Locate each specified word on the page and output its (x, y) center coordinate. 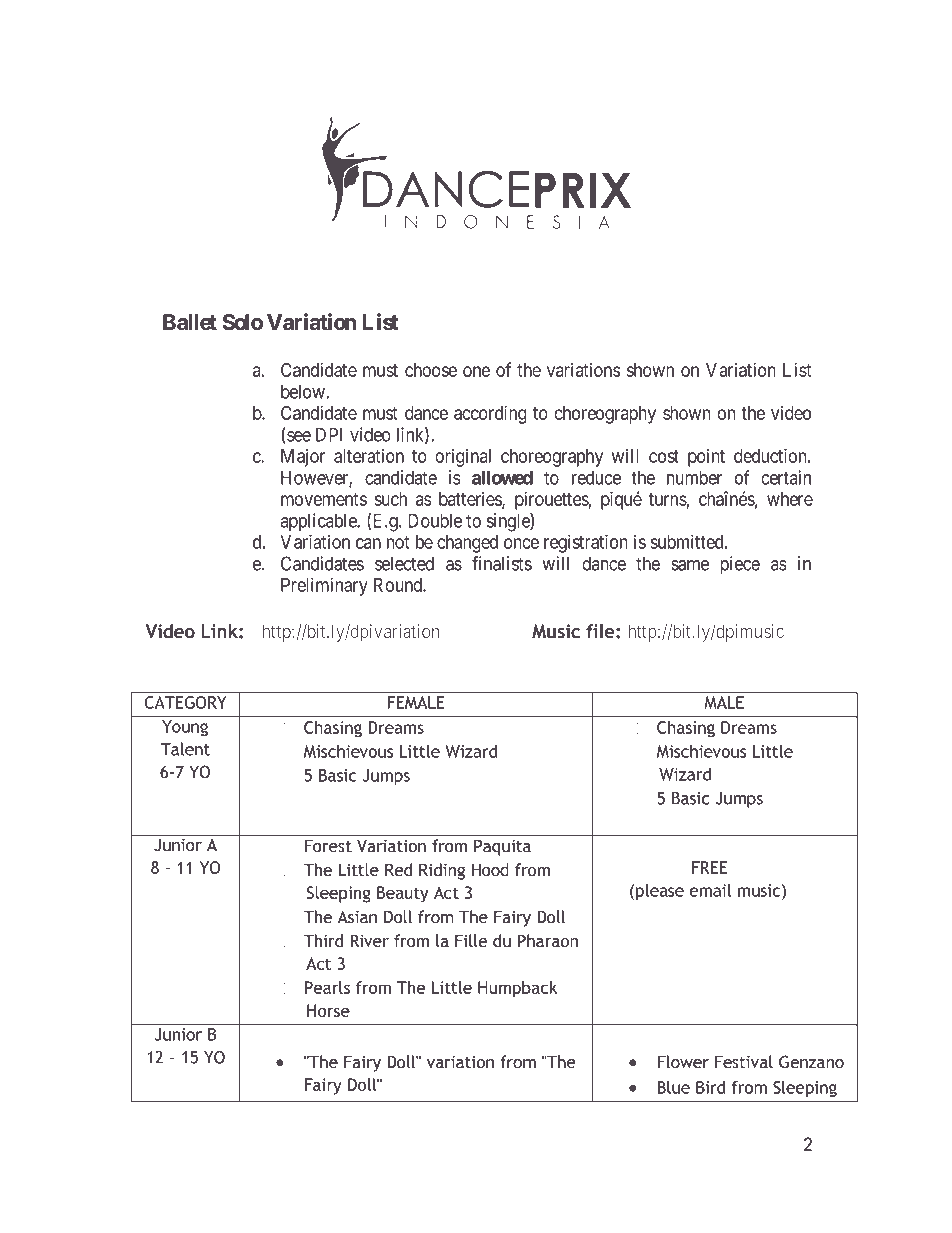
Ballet (190, 322)
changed (467, 544)
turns (668, 499)
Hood (490, 870)
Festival (744, 1062)
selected (404, 563)
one (476, 371)
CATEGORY (185, 702)
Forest (328, 846)
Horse (328, 1010)
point (706, 457)
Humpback (517, 989)
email (710, 890)
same (690, 565)
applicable (319, 522)
